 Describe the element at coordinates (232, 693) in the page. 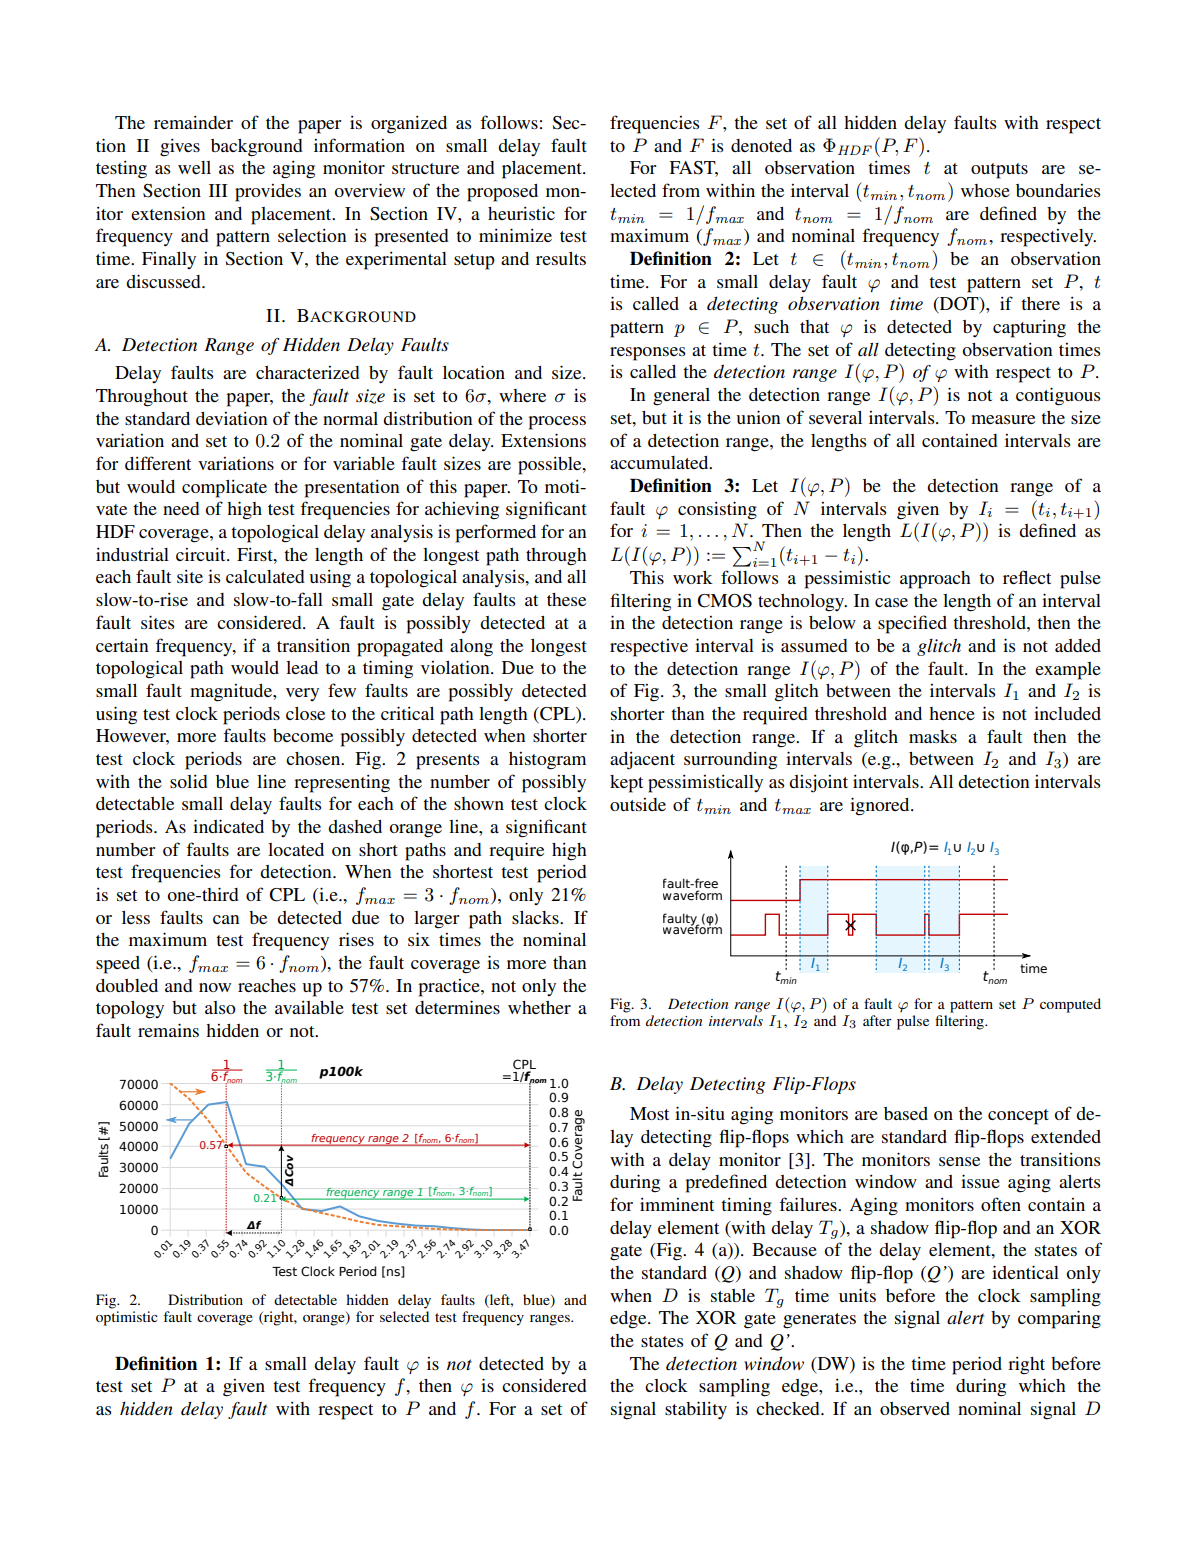

I see `magnitude` at that location.
